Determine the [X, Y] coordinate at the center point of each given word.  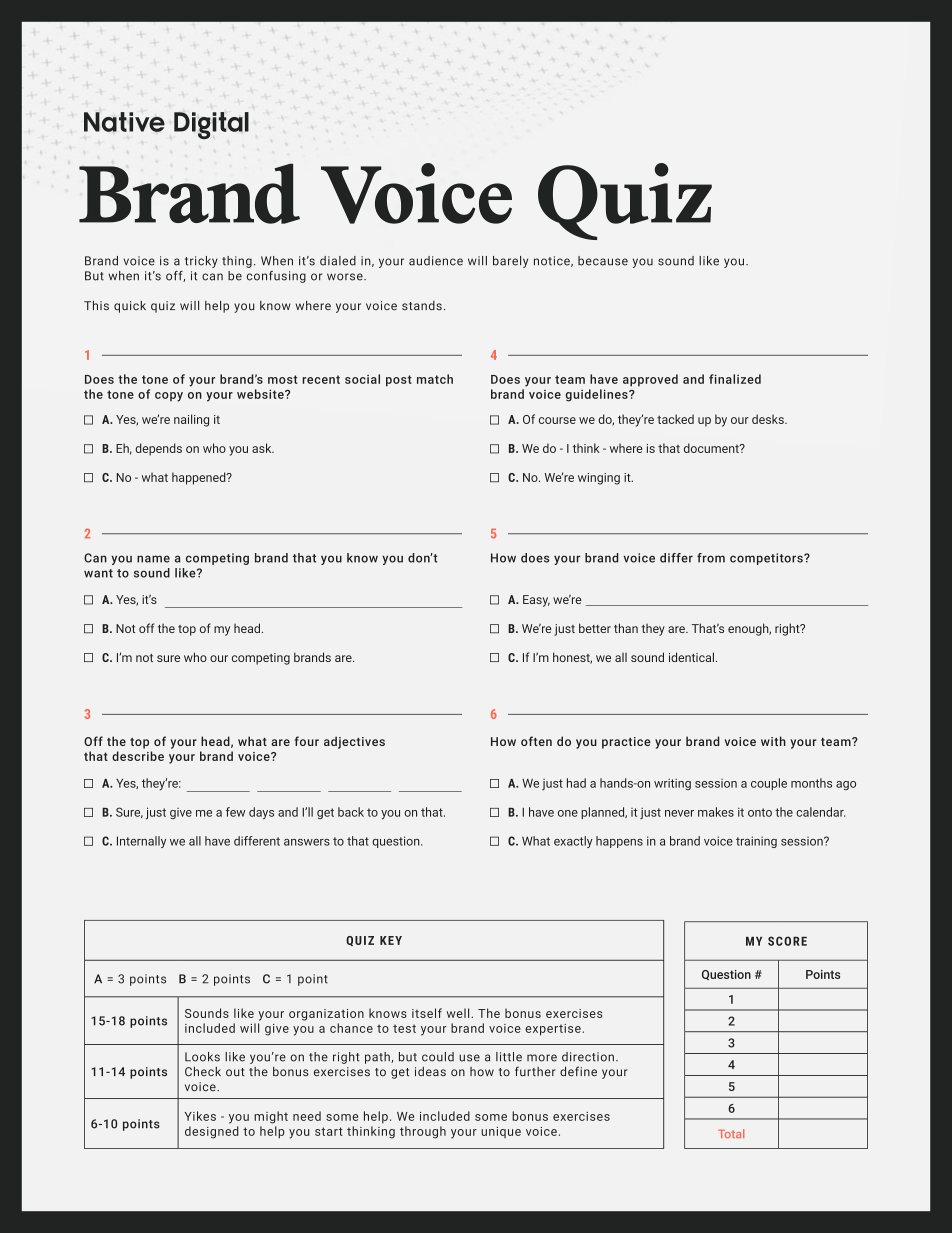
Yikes [200, 1116]
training [756, 842]
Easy [536, 601]
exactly [573, 842]
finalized [735, 379]
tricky [201, 262]
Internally [141, 842]
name [153, 559]
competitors [767, 559]
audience [436, 261]
